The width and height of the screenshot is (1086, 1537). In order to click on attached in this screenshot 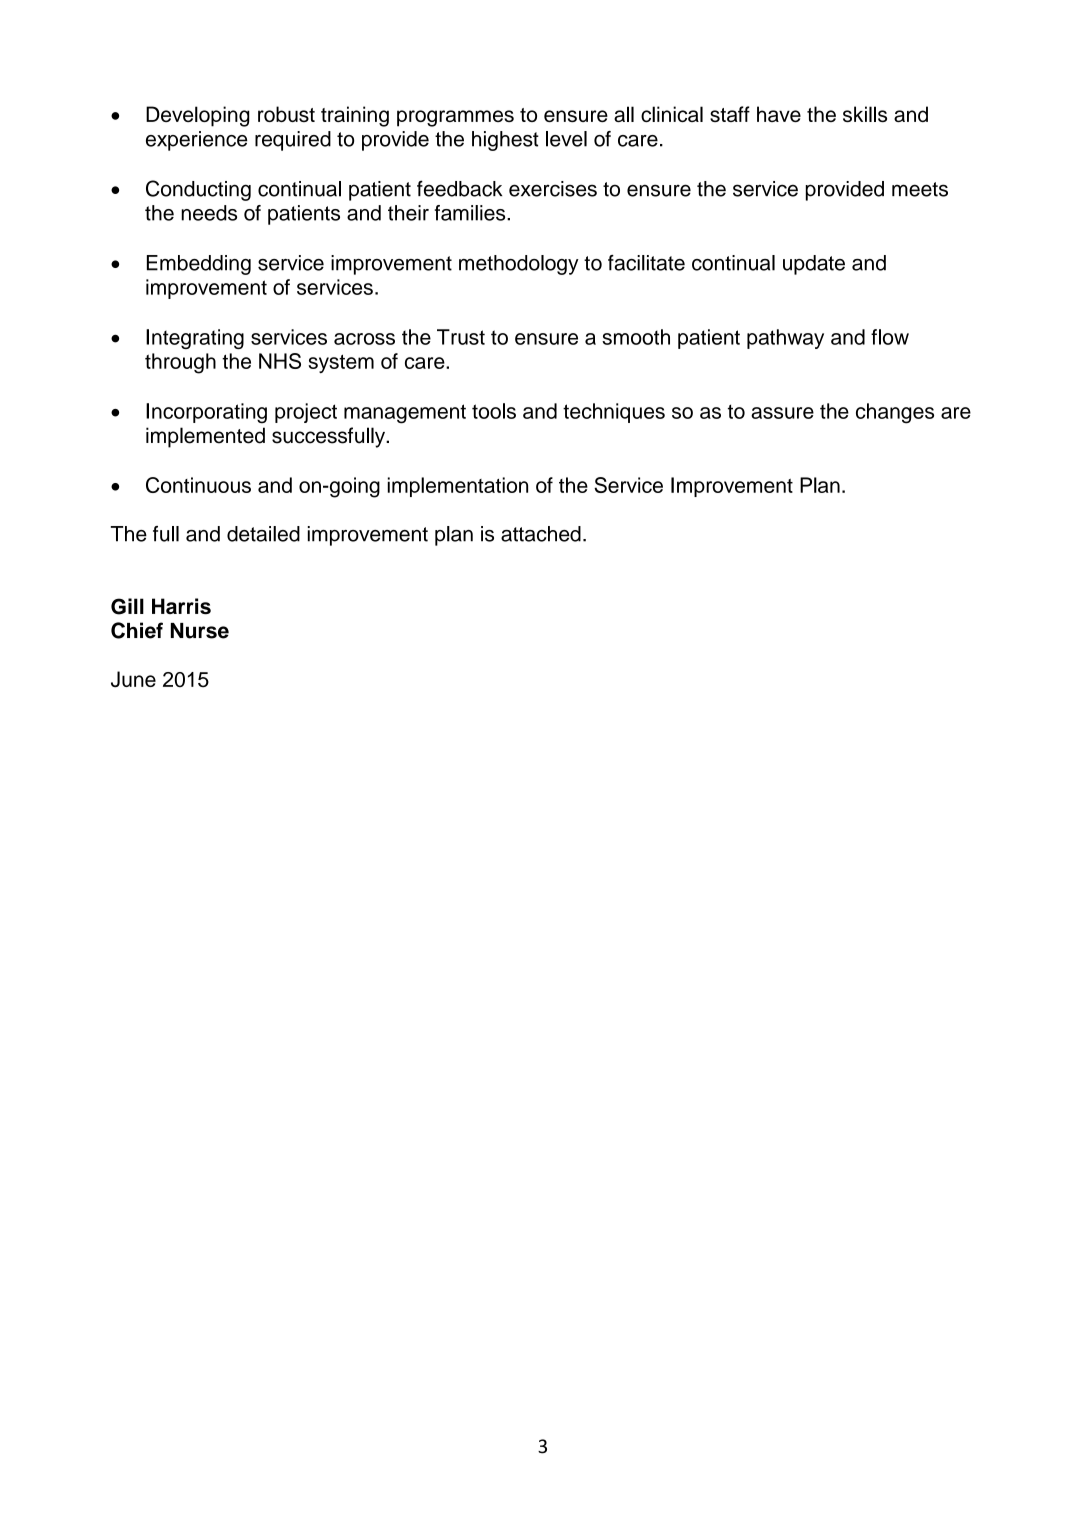, I will do `click(541, 534)`.
